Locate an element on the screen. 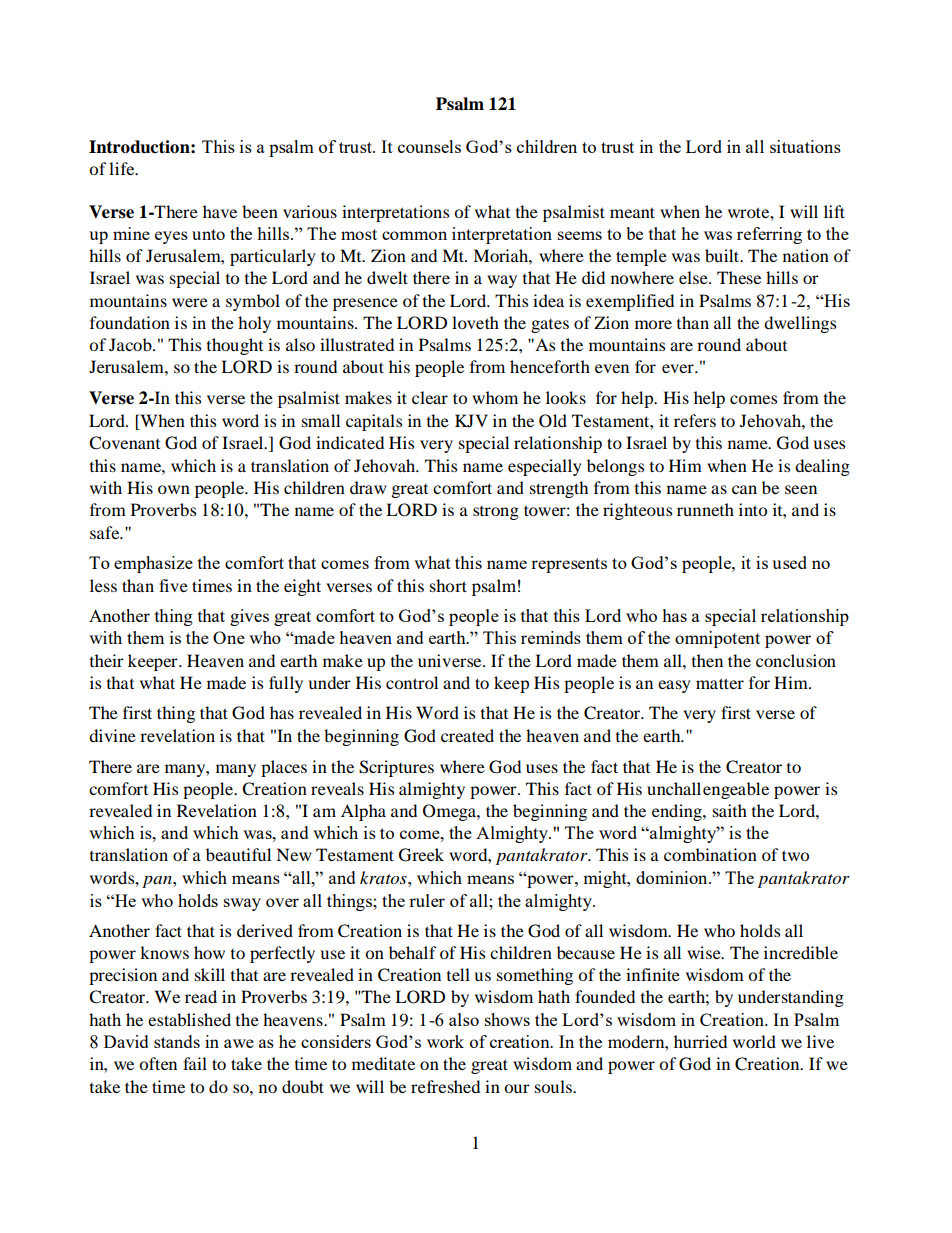 The height and width of the screenshot is (1233, 952). One is located at coordinates (229, 637).
